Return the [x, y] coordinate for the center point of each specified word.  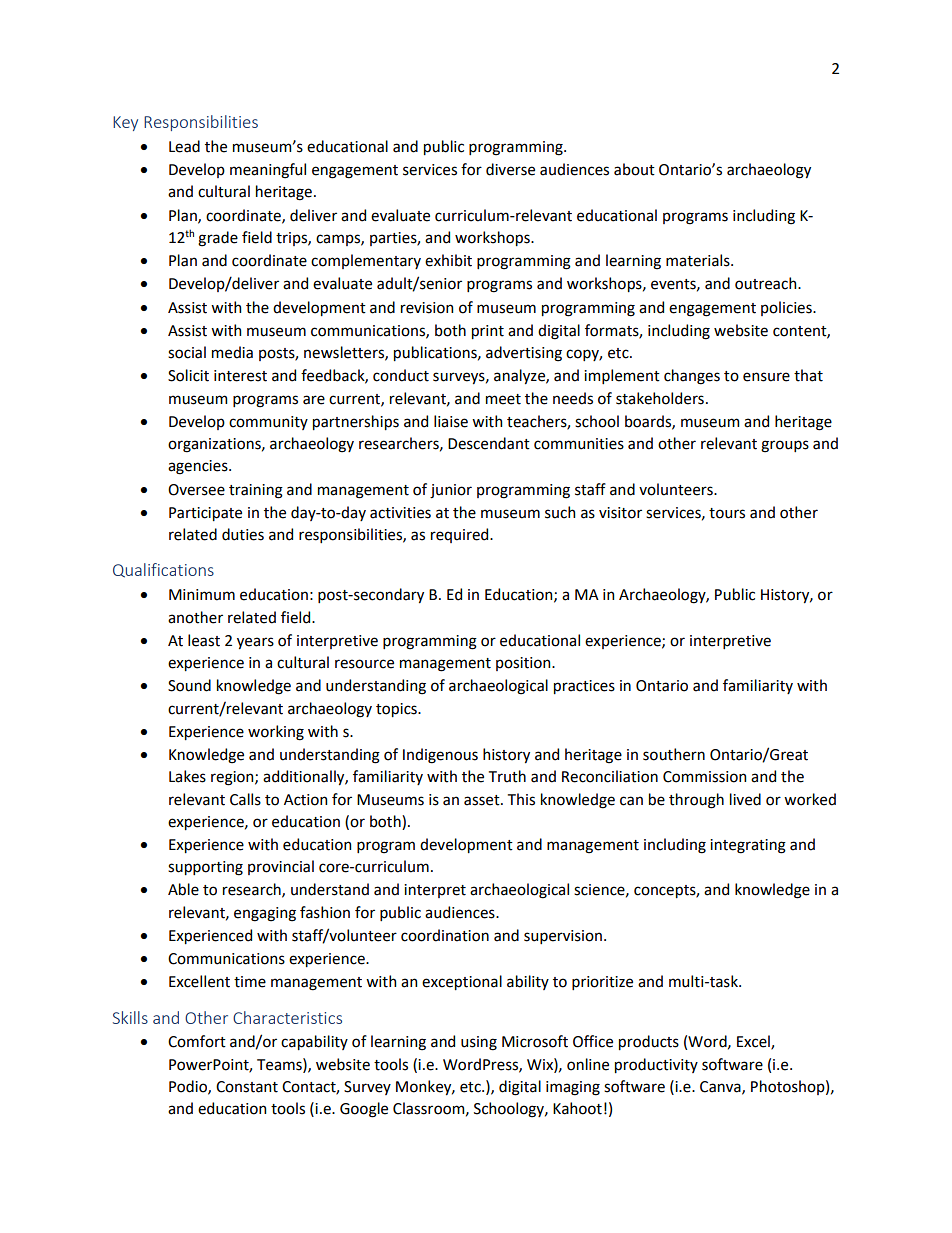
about [634, 169]
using [479, 1043]
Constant [247, 1087]
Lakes [187, 776]
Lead [184, 146]
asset [483, 800]
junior [451, 491]
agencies [199, 467]
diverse [510, 169]
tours [727, 513]
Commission [704, 777]
